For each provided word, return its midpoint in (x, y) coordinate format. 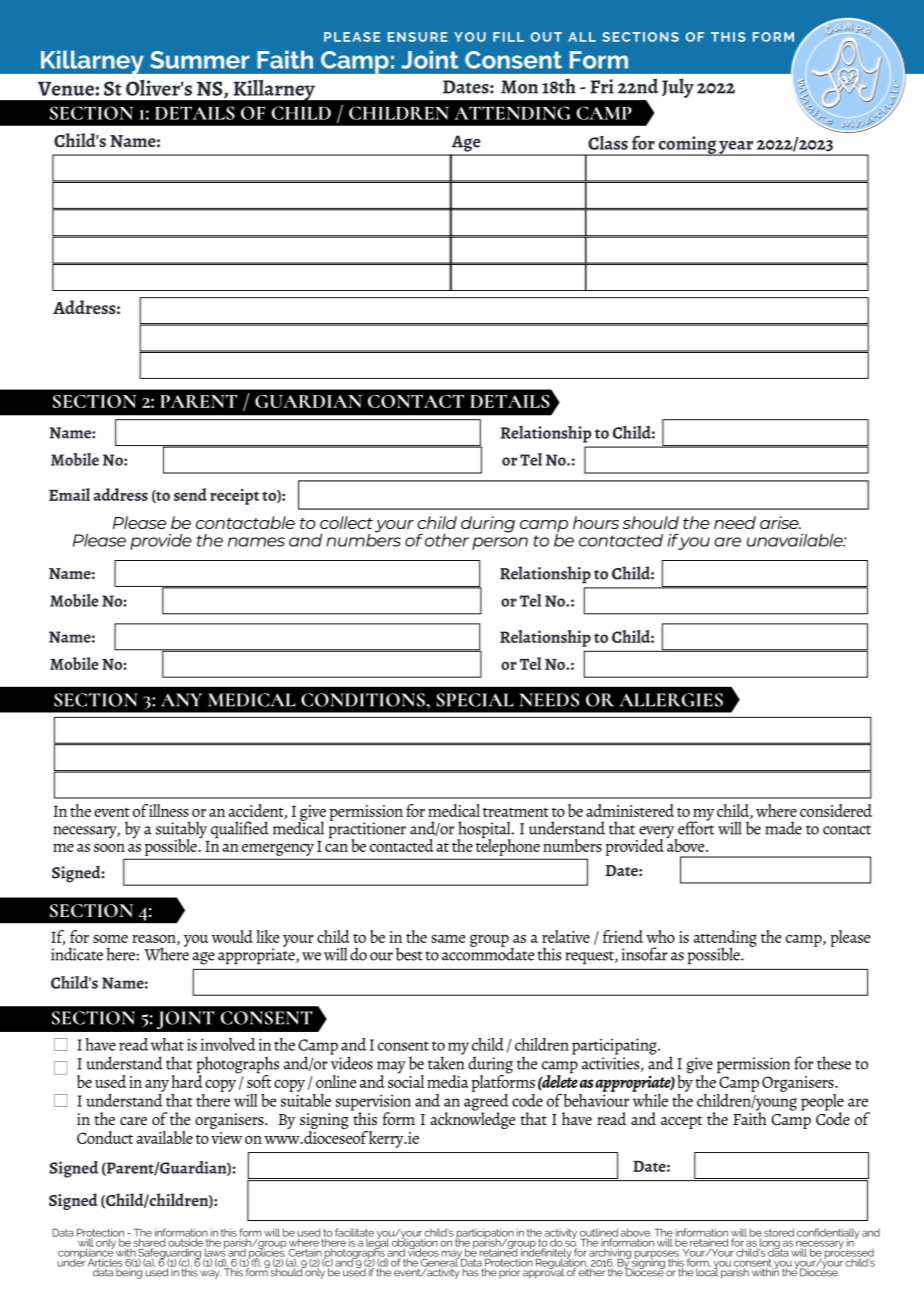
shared (151, 1242)
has (470, 1271)
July (678, 88)
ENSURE (418, 37)
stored (779, 1232)
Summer (200, 60)
